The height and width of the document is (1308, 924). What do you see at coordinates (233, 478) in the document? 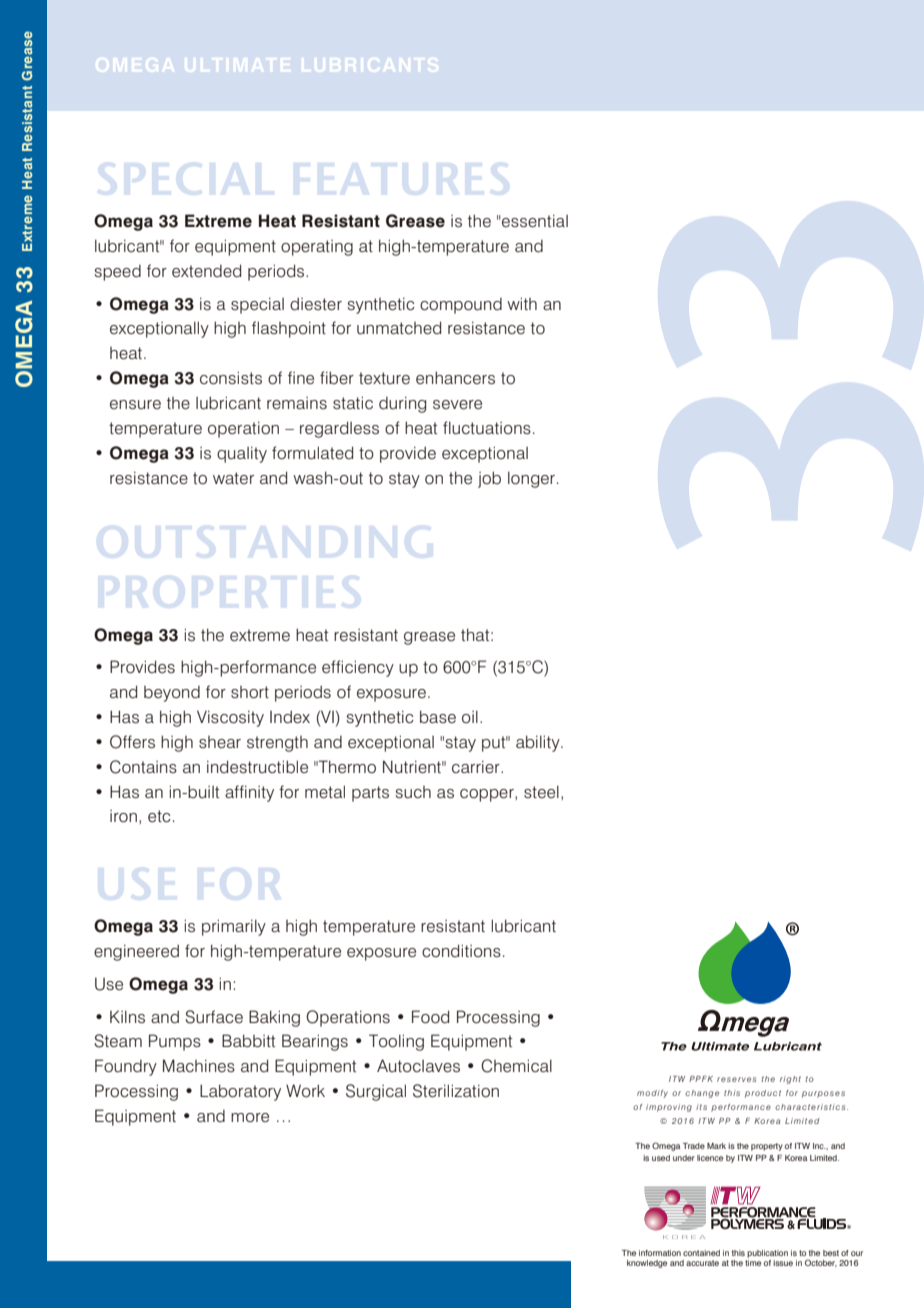
I see `water` at bounding box center [233, 478].
